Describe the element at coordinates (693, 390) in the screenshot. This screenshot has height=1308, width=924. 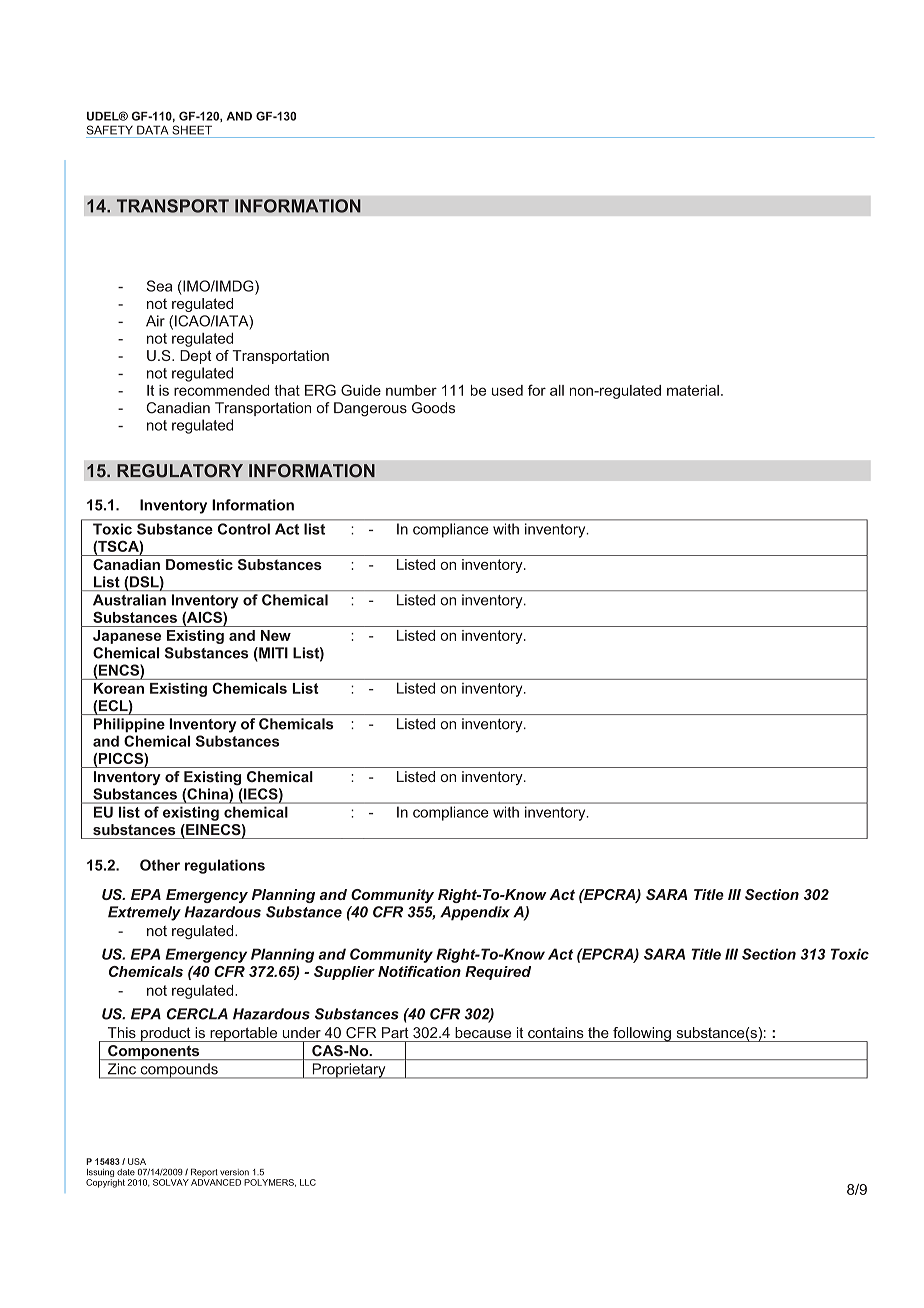
I see `material` at that location.
